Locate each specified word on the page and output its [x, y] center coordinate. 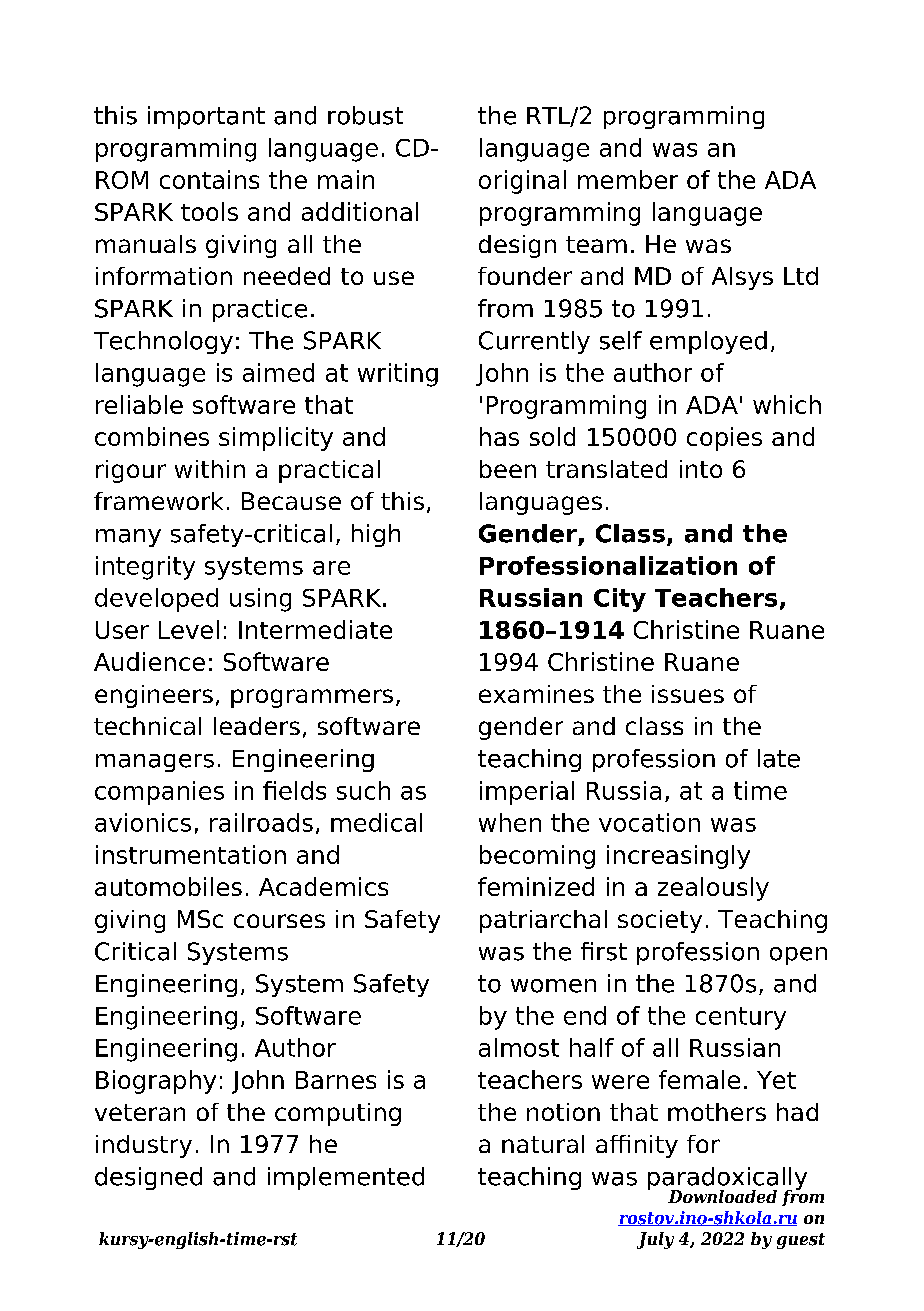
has [499, 436]
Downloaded [722, 1196]
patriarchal [543, 921]
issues [688, 694]
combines [152, 436]
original [522, 182]
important [206, 117]
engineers [154, 696]
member [628, 179]
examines [536, 694]
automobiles [168, 886]
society [660, 921]
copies [724, 439]
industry [144, 1146]
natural [543, 1144]
